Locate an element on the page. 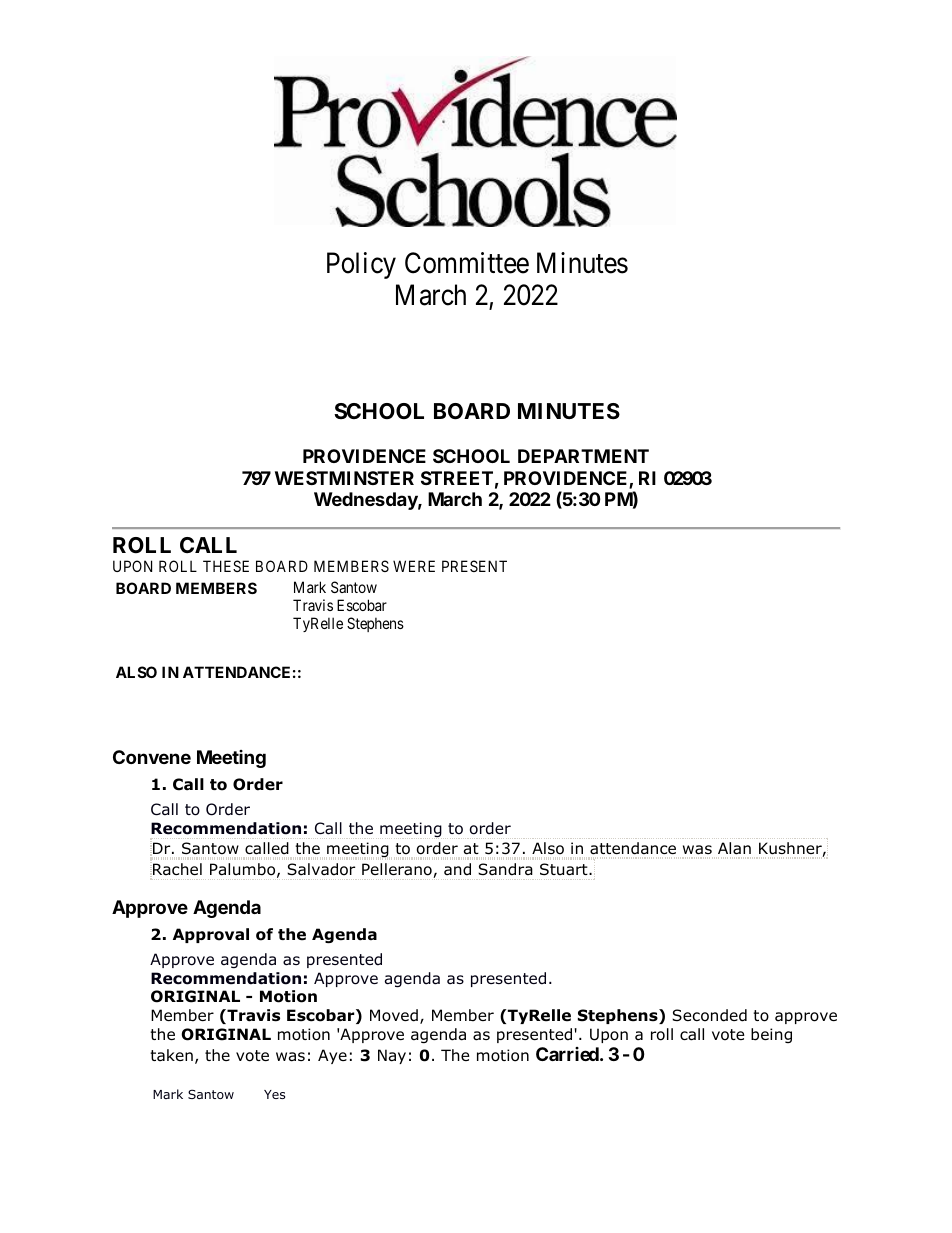 The image size is (952, 1233). being is located at coordinates (771, 1035).
